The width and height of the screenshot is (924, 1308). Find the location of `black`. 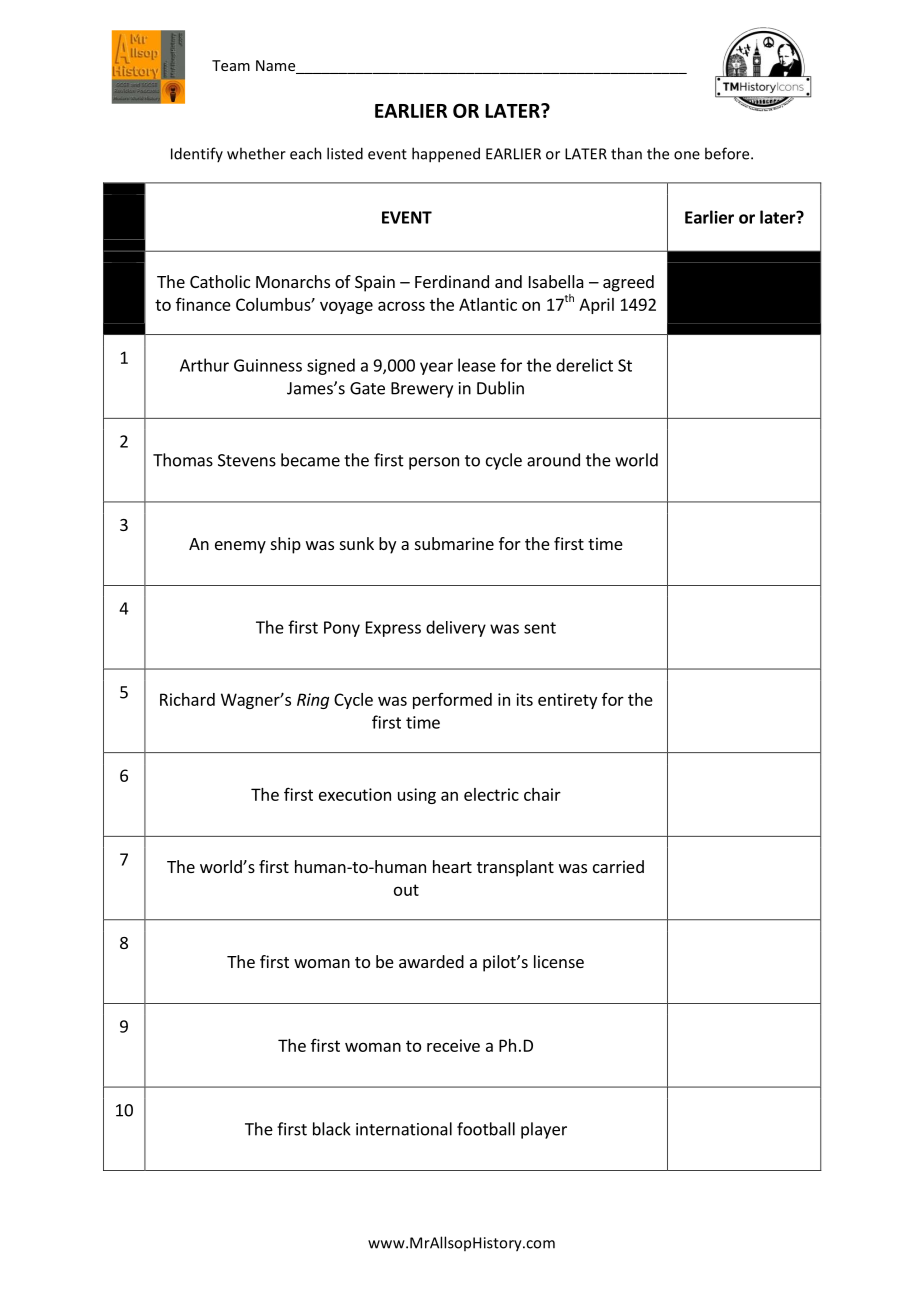

black is located at coordinates (332, 1129).
